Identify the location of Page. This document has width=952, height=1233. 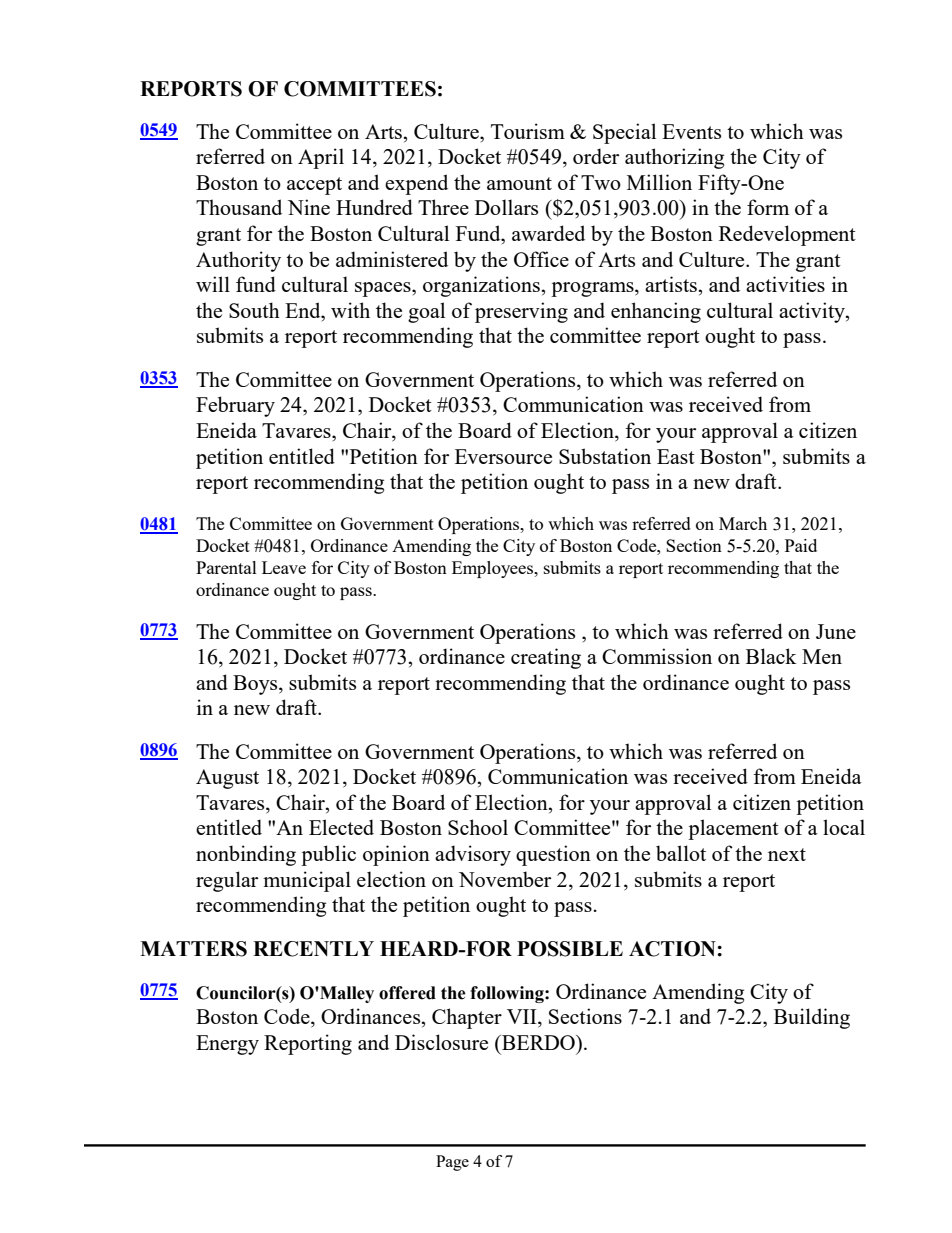
(452, 1163).
